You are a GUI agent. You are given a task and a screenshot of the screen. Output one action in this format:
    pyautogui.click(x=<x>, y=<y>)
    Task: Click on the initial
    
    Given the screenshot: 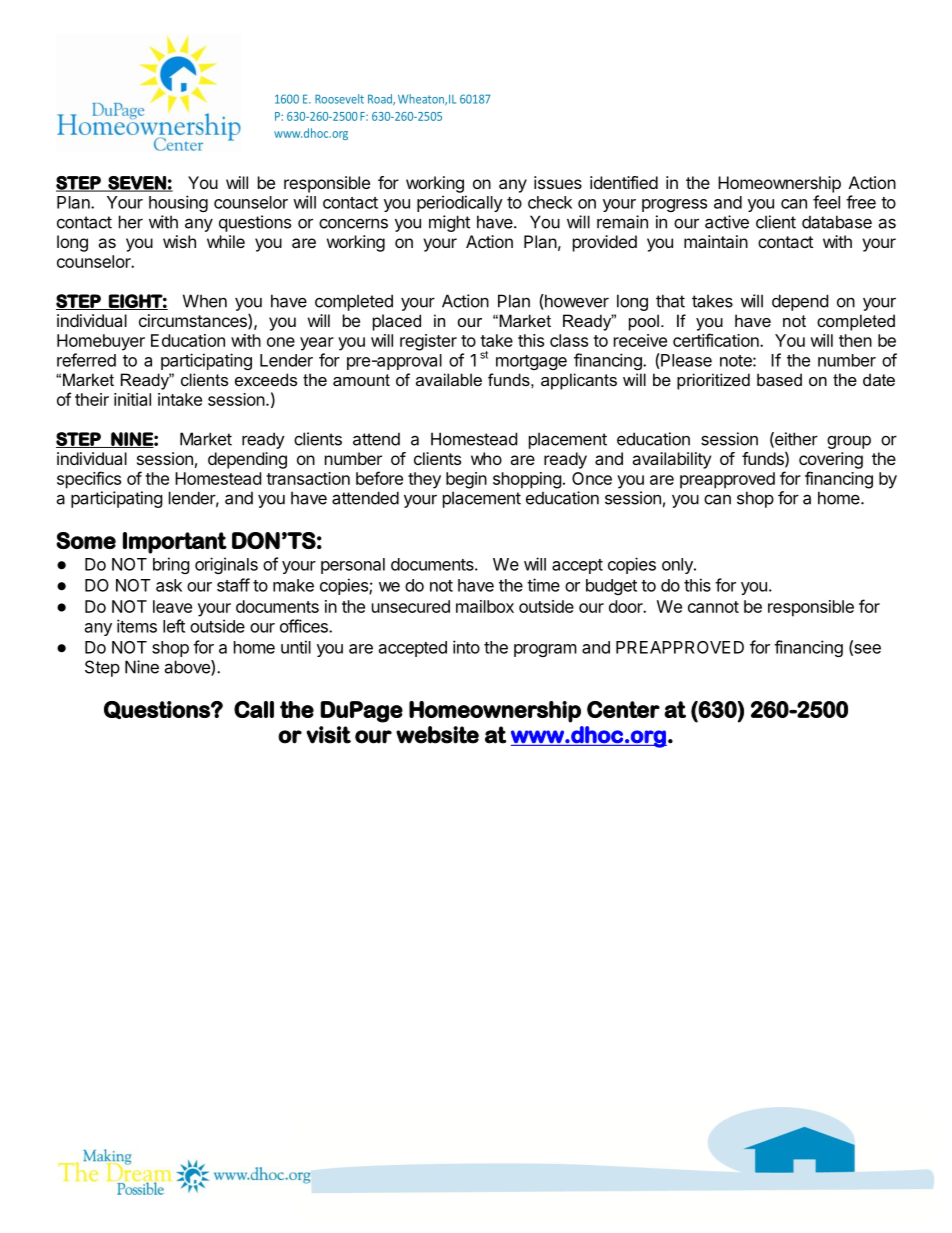 What is the action you would take?
    pyautogui.click(x=132, y=399)
